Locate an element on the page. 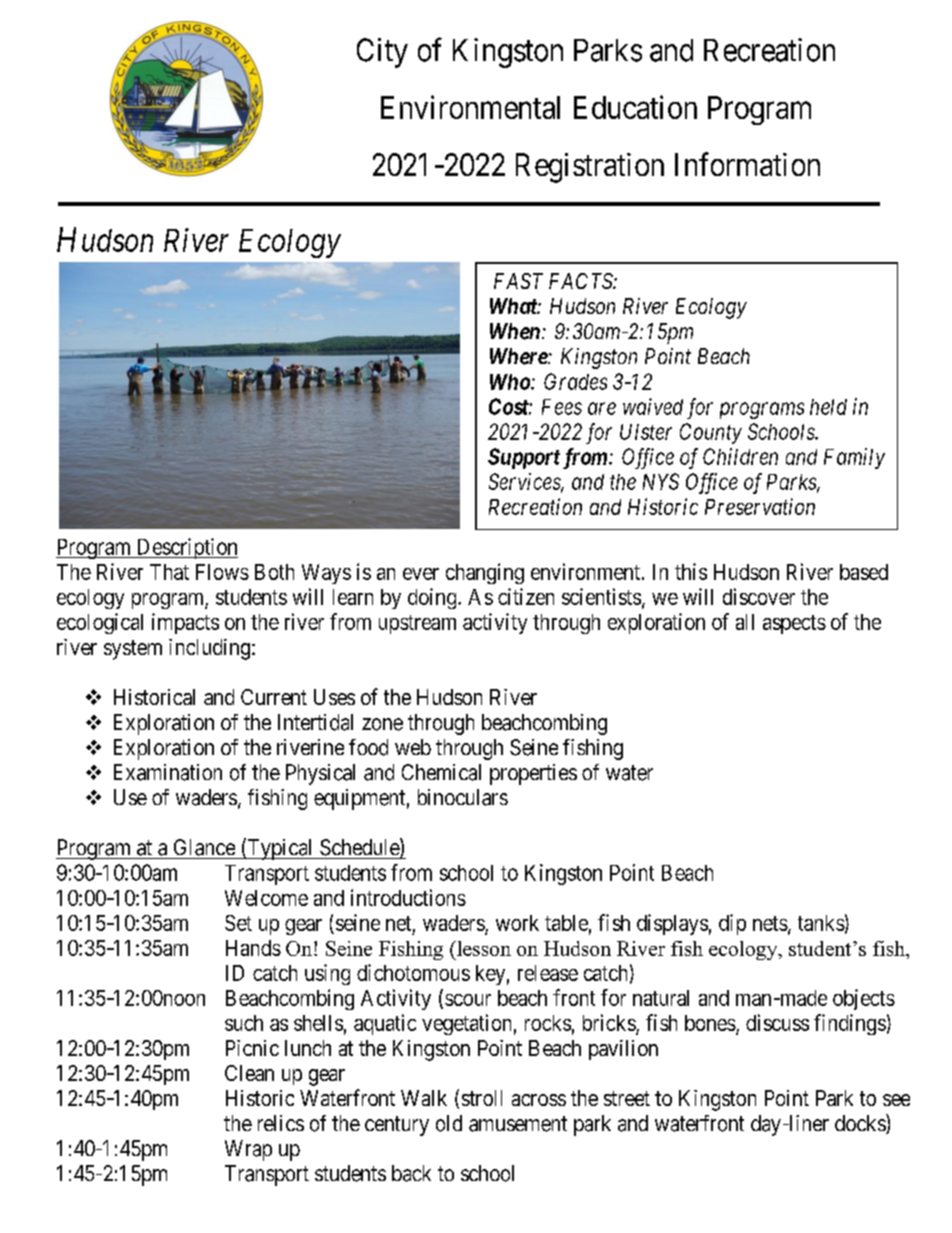 This image has width=952, height=1233. citizen is located at coordinates (526, 596).
